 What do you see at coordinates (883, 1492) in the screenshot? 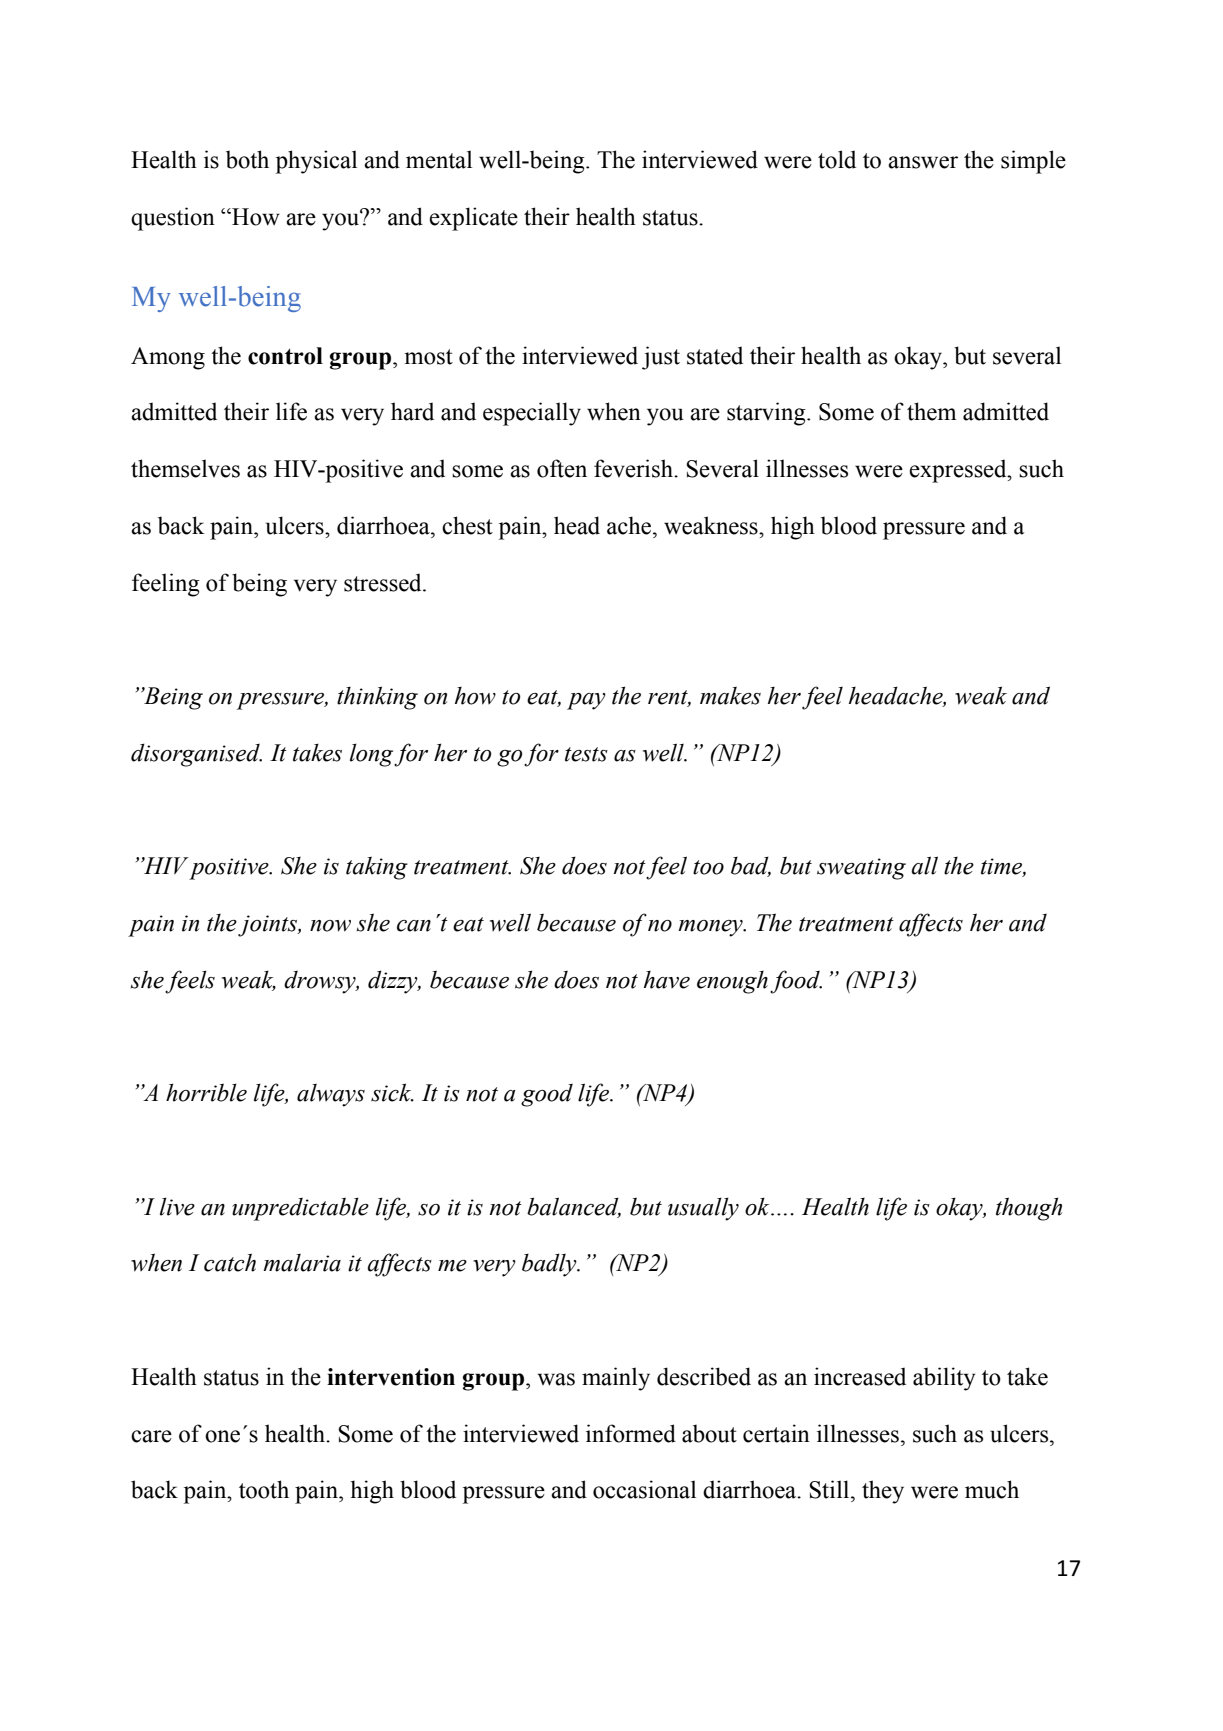
I see `they` at bounding box center [883, 1492].
